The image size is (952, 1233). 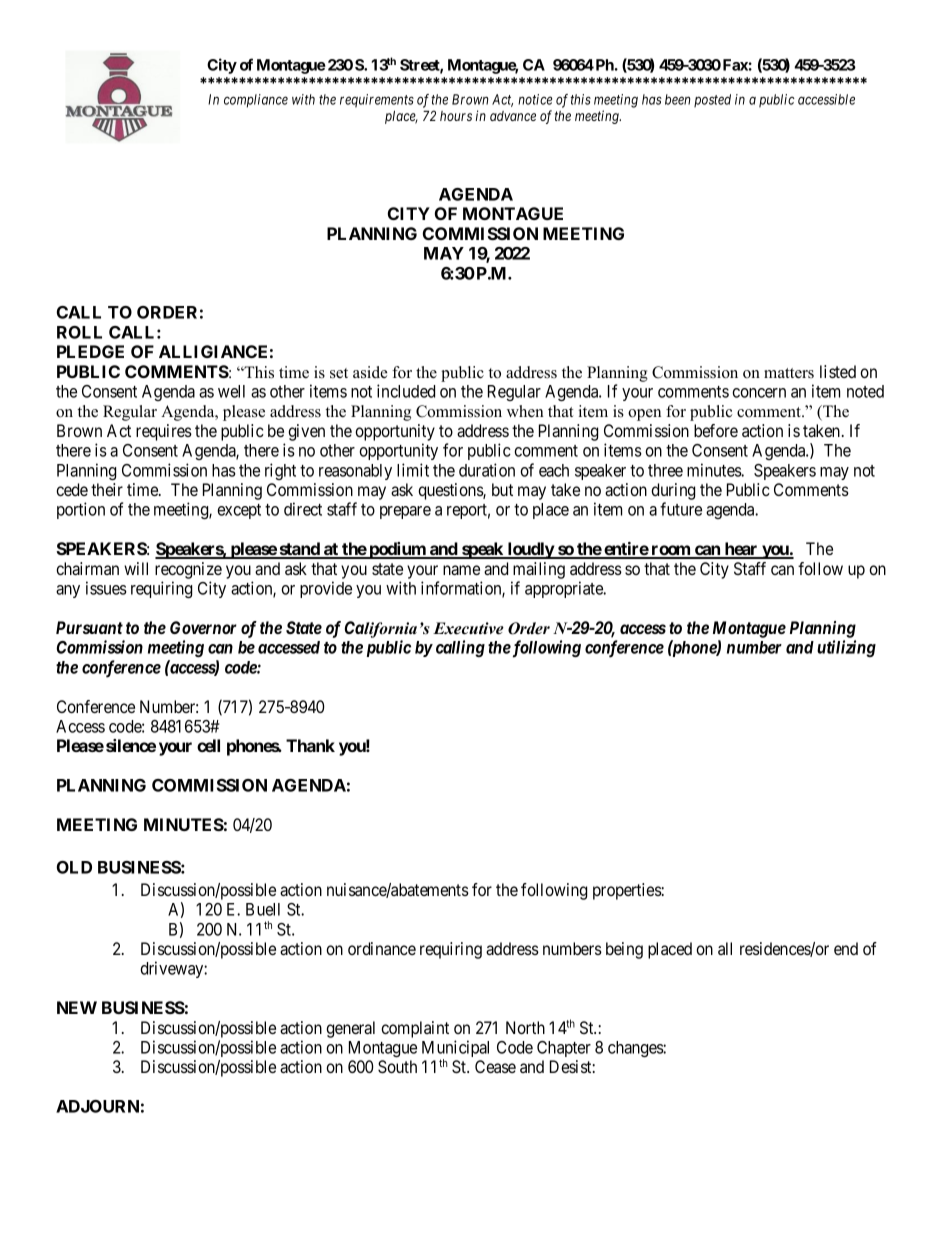 What do you see at coordinates (741, 550) in the screenshot?
I see `hear` at bounding box center [741, 550].
